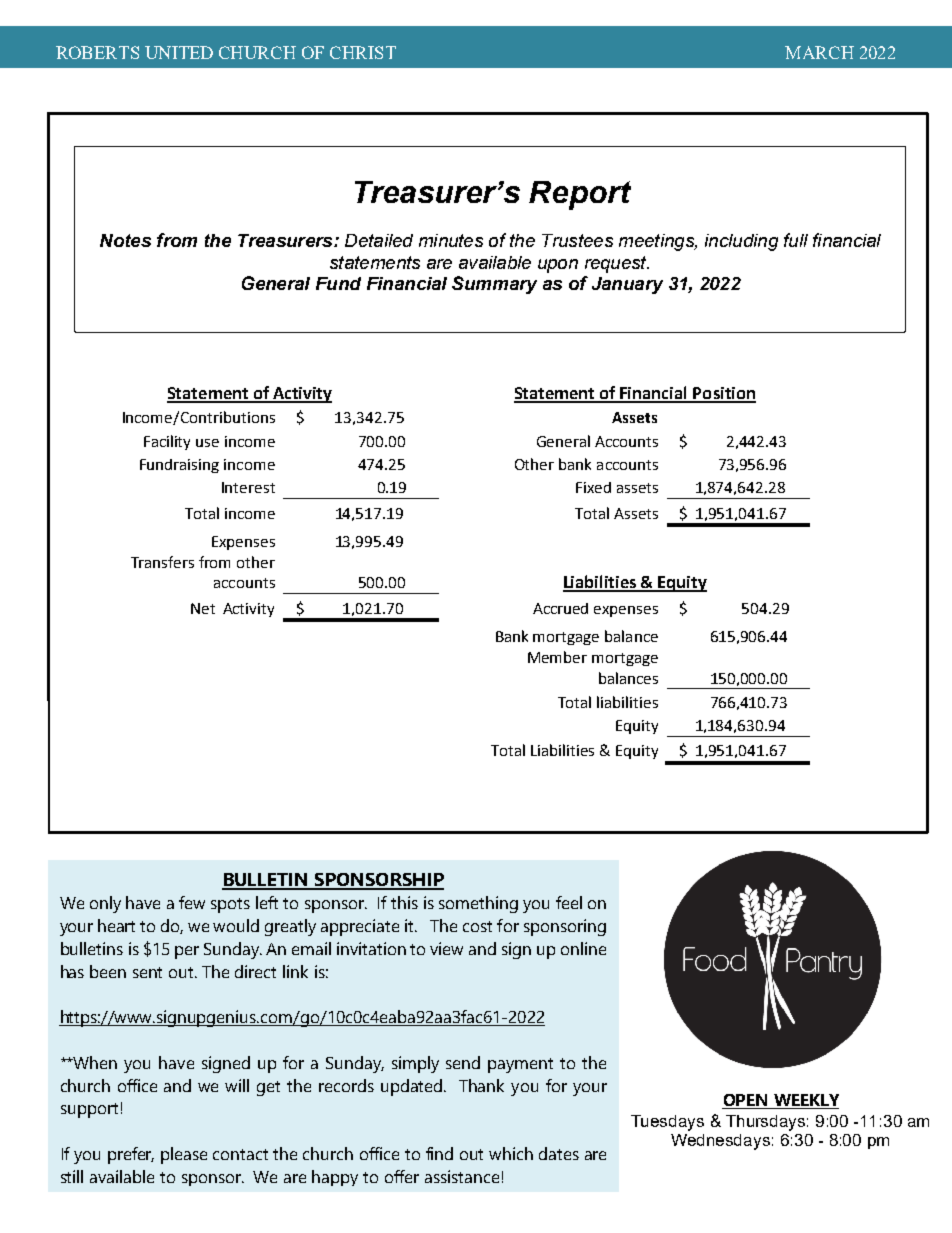 The image size is (952, 1233). What do you see at coordinates (203, 608) in the screenshot?
I see `Net` at bounding box center [203, 608].
